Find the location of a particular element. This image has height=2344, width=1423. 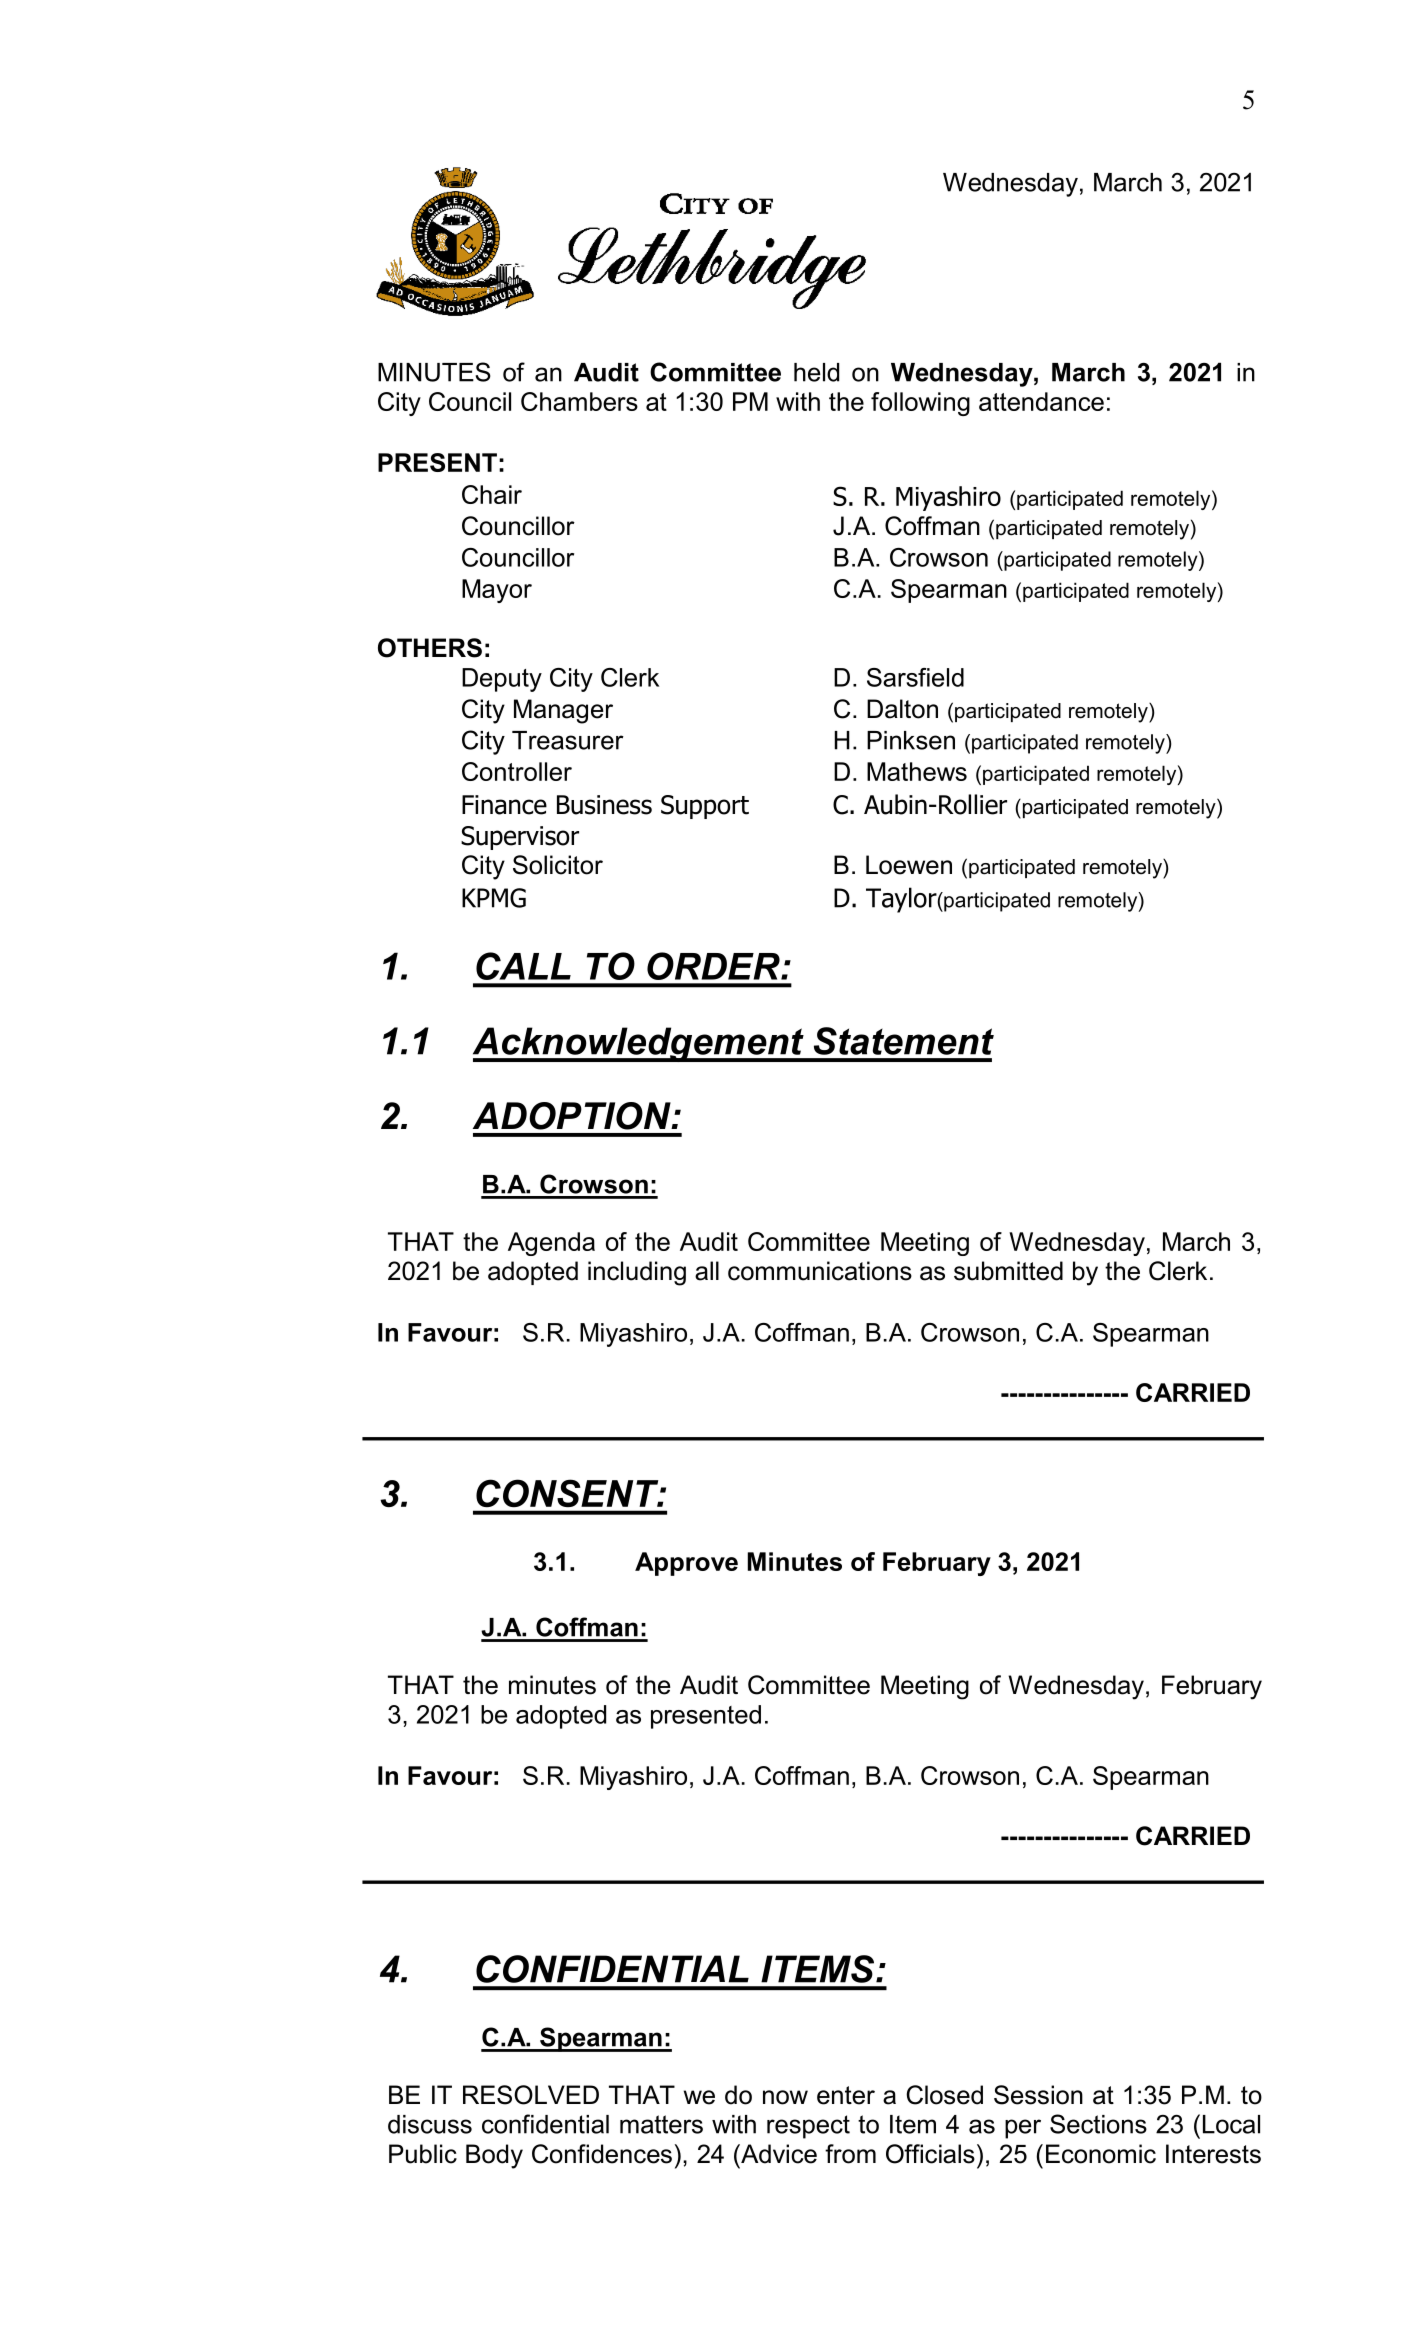

held is located at coordinates (816, 372).
